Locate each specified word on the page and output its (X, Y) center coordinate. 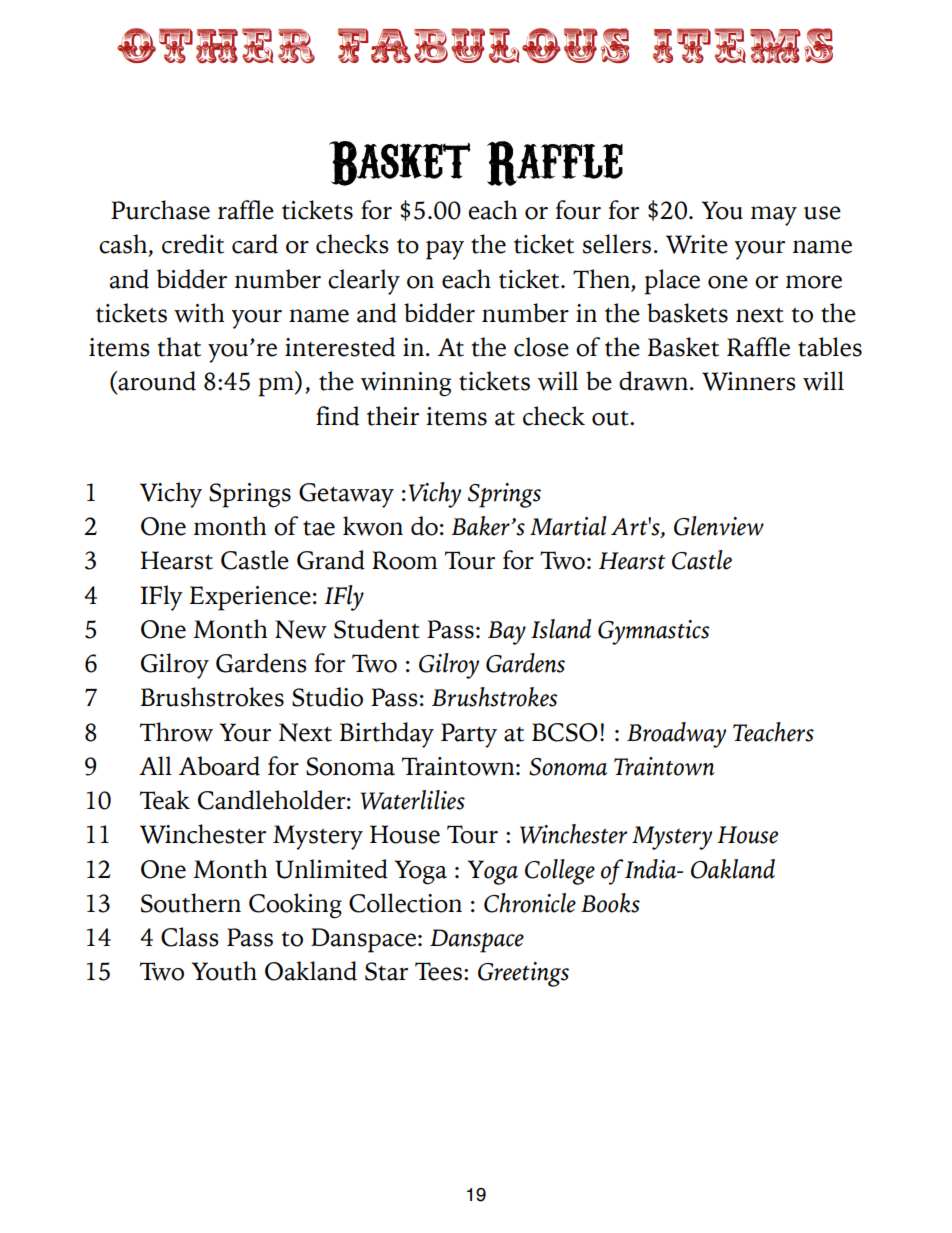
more (814, 282)
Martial (568, 526)
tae (319, 528)
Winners (749, 381)
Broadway (676, 735)
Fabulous (483, 45)
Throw (176, 732)
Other (216, 46)
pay (445, 250)
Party (469, 735)
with (199, 313)
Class (190, 937)
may (774, 216)
